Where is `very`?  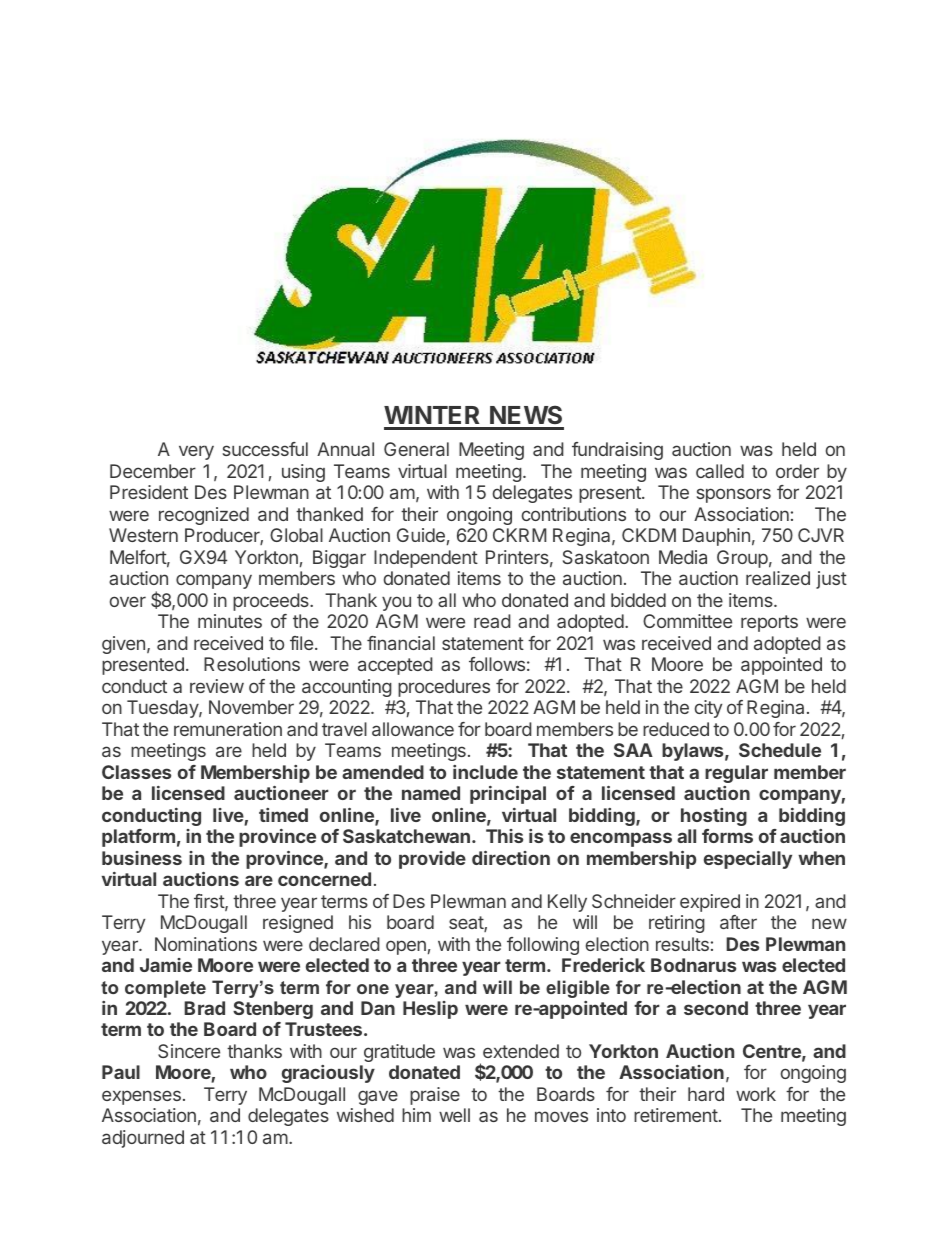 very is located at coordinates (196, 452).
